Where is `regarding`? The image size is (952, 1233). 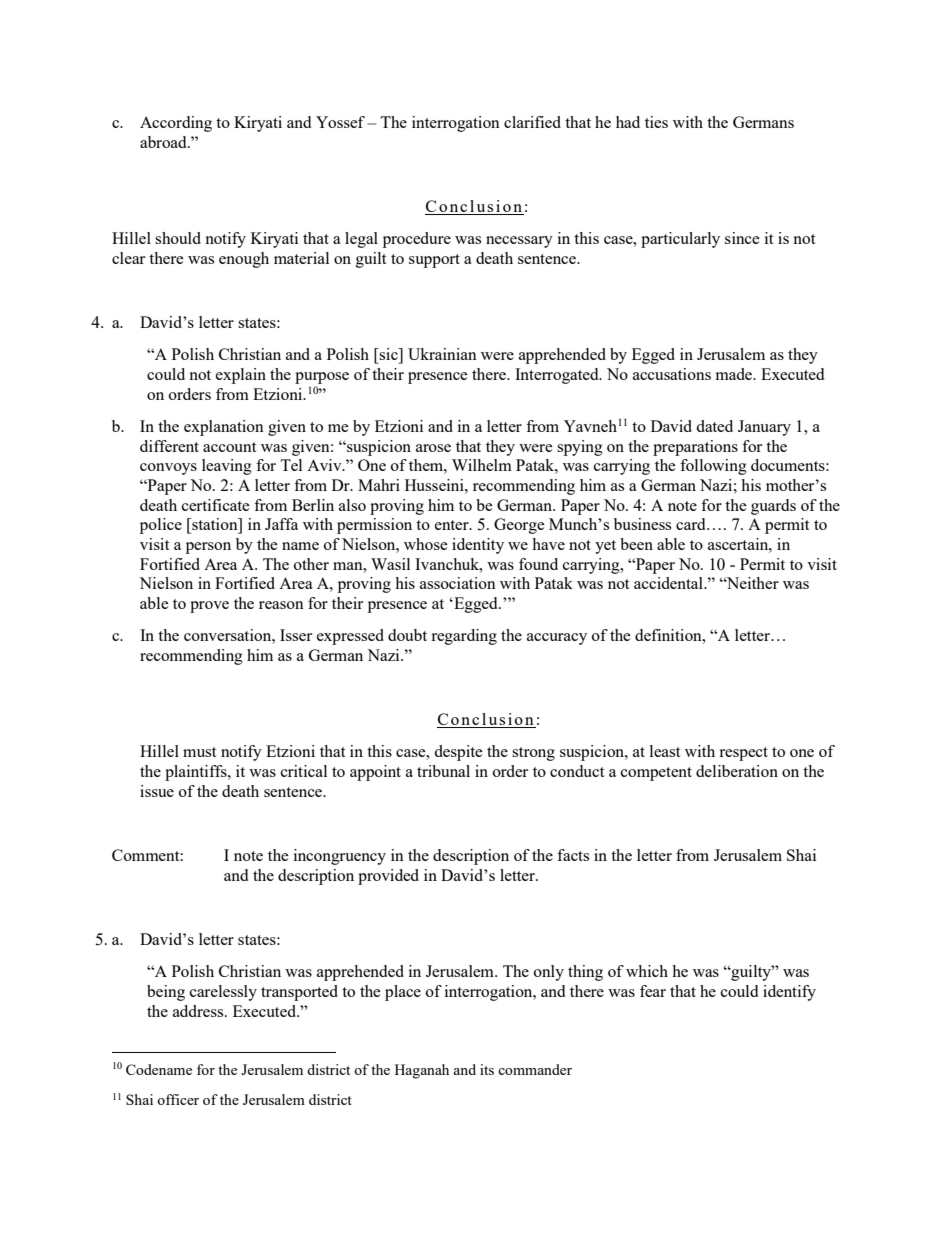 regarding is located at coordinates (464, 637).
